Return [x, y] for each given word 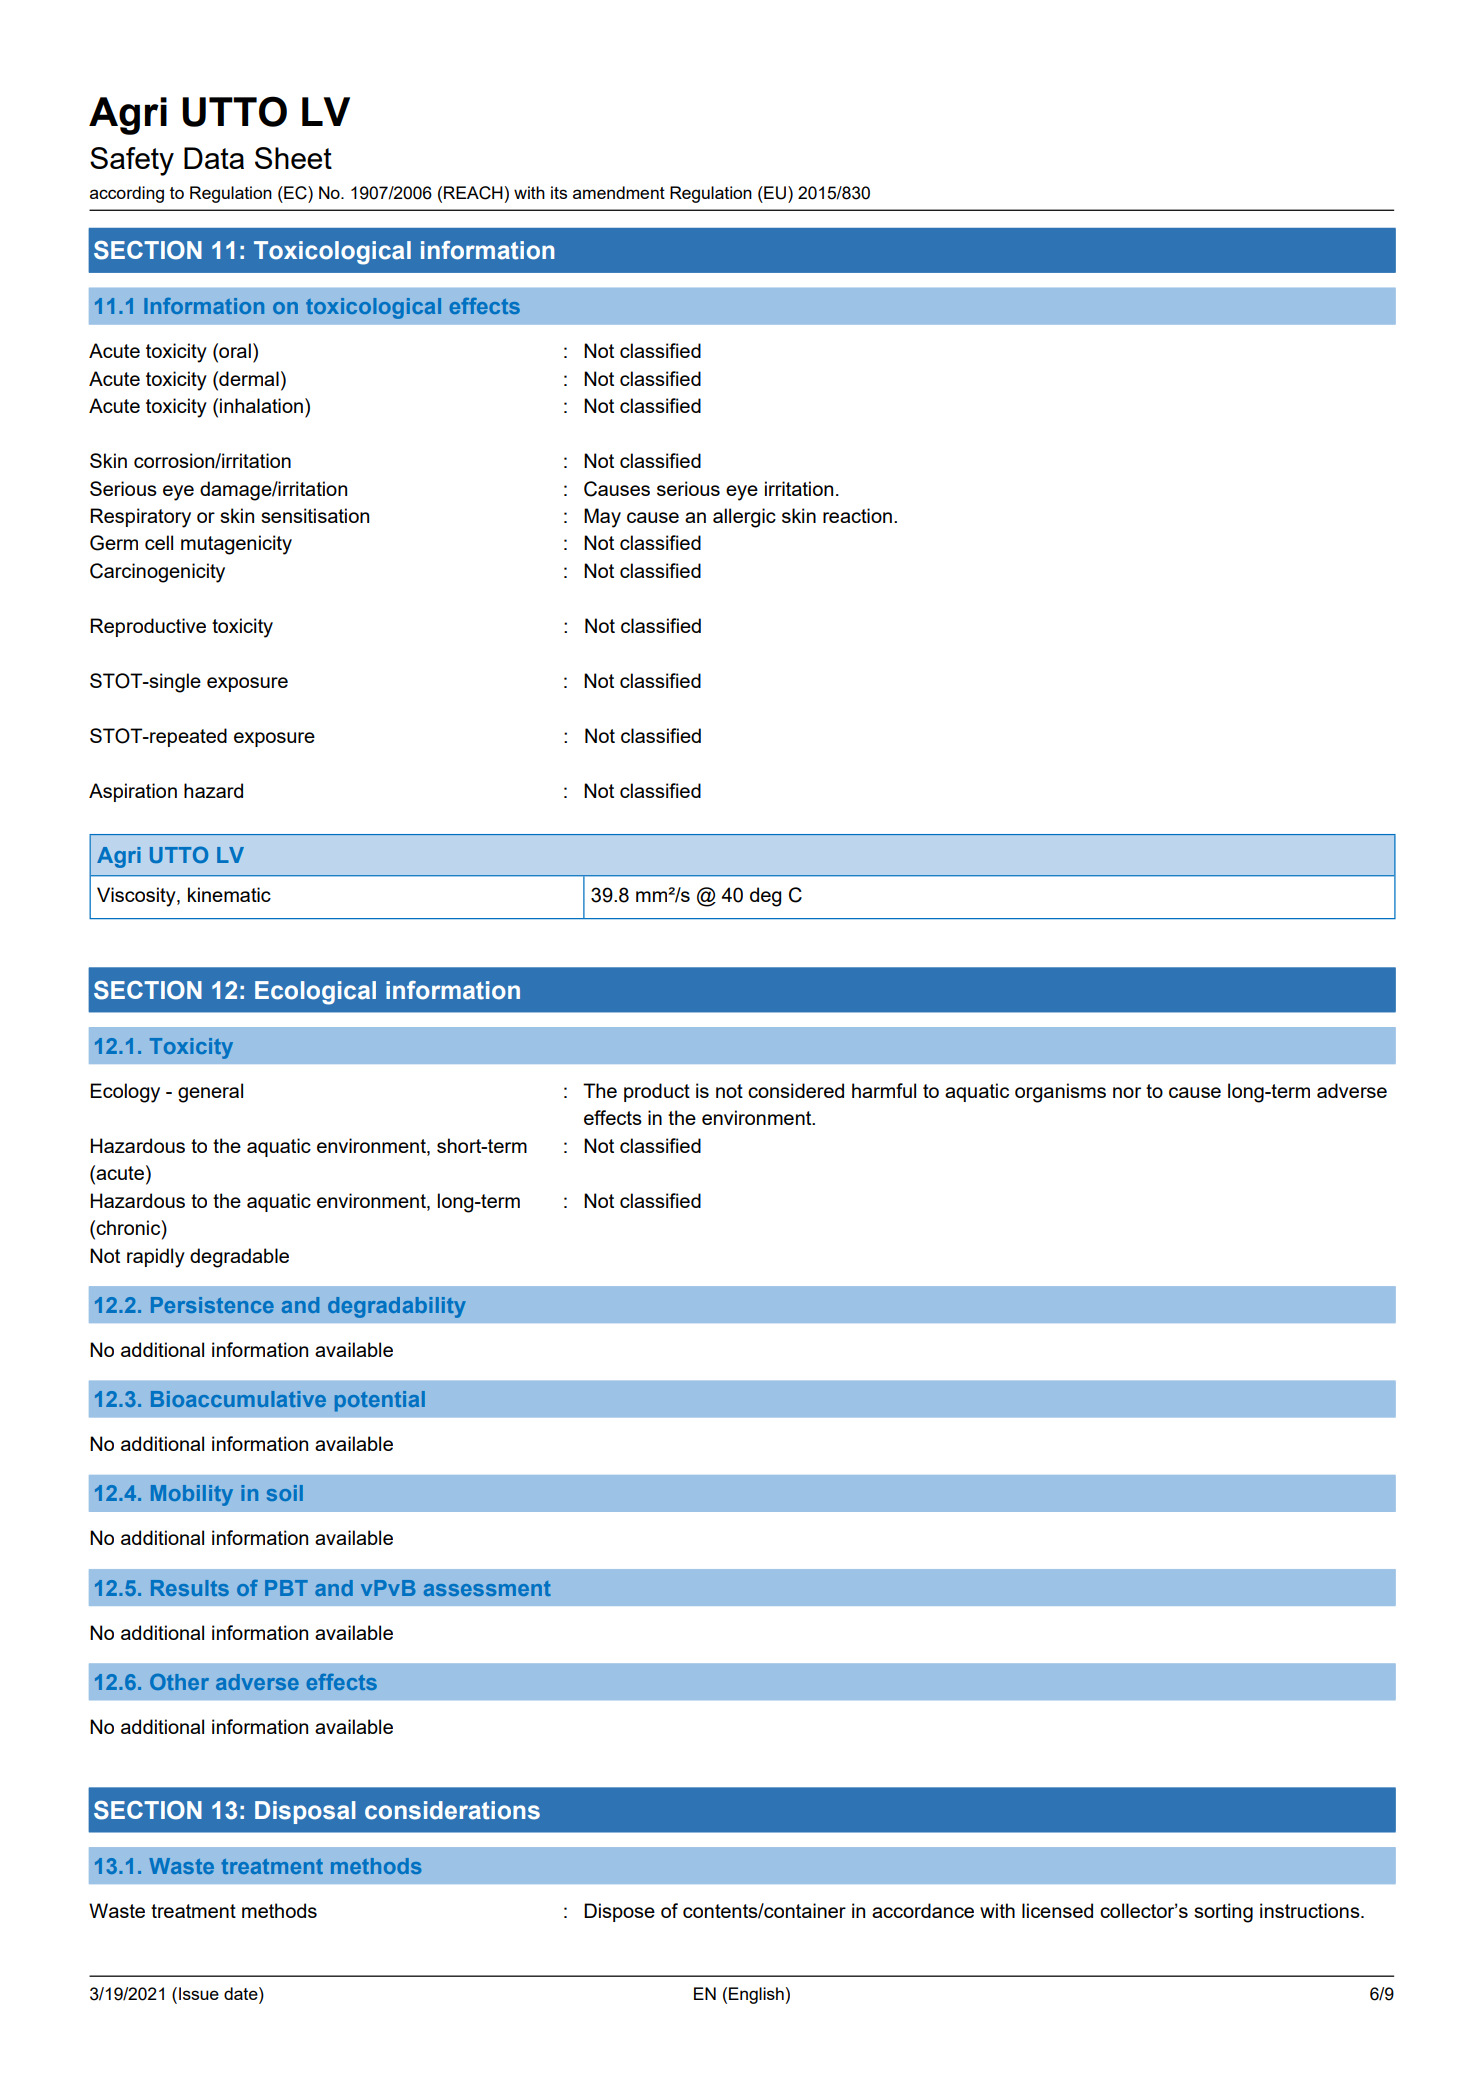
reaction [857, 515]
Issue [199, 1993]
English [756, 1995]
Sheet [293, 158]
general [210, 1093]
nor [1127, 1092]
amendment [619, 192]
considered [796, 1090]
